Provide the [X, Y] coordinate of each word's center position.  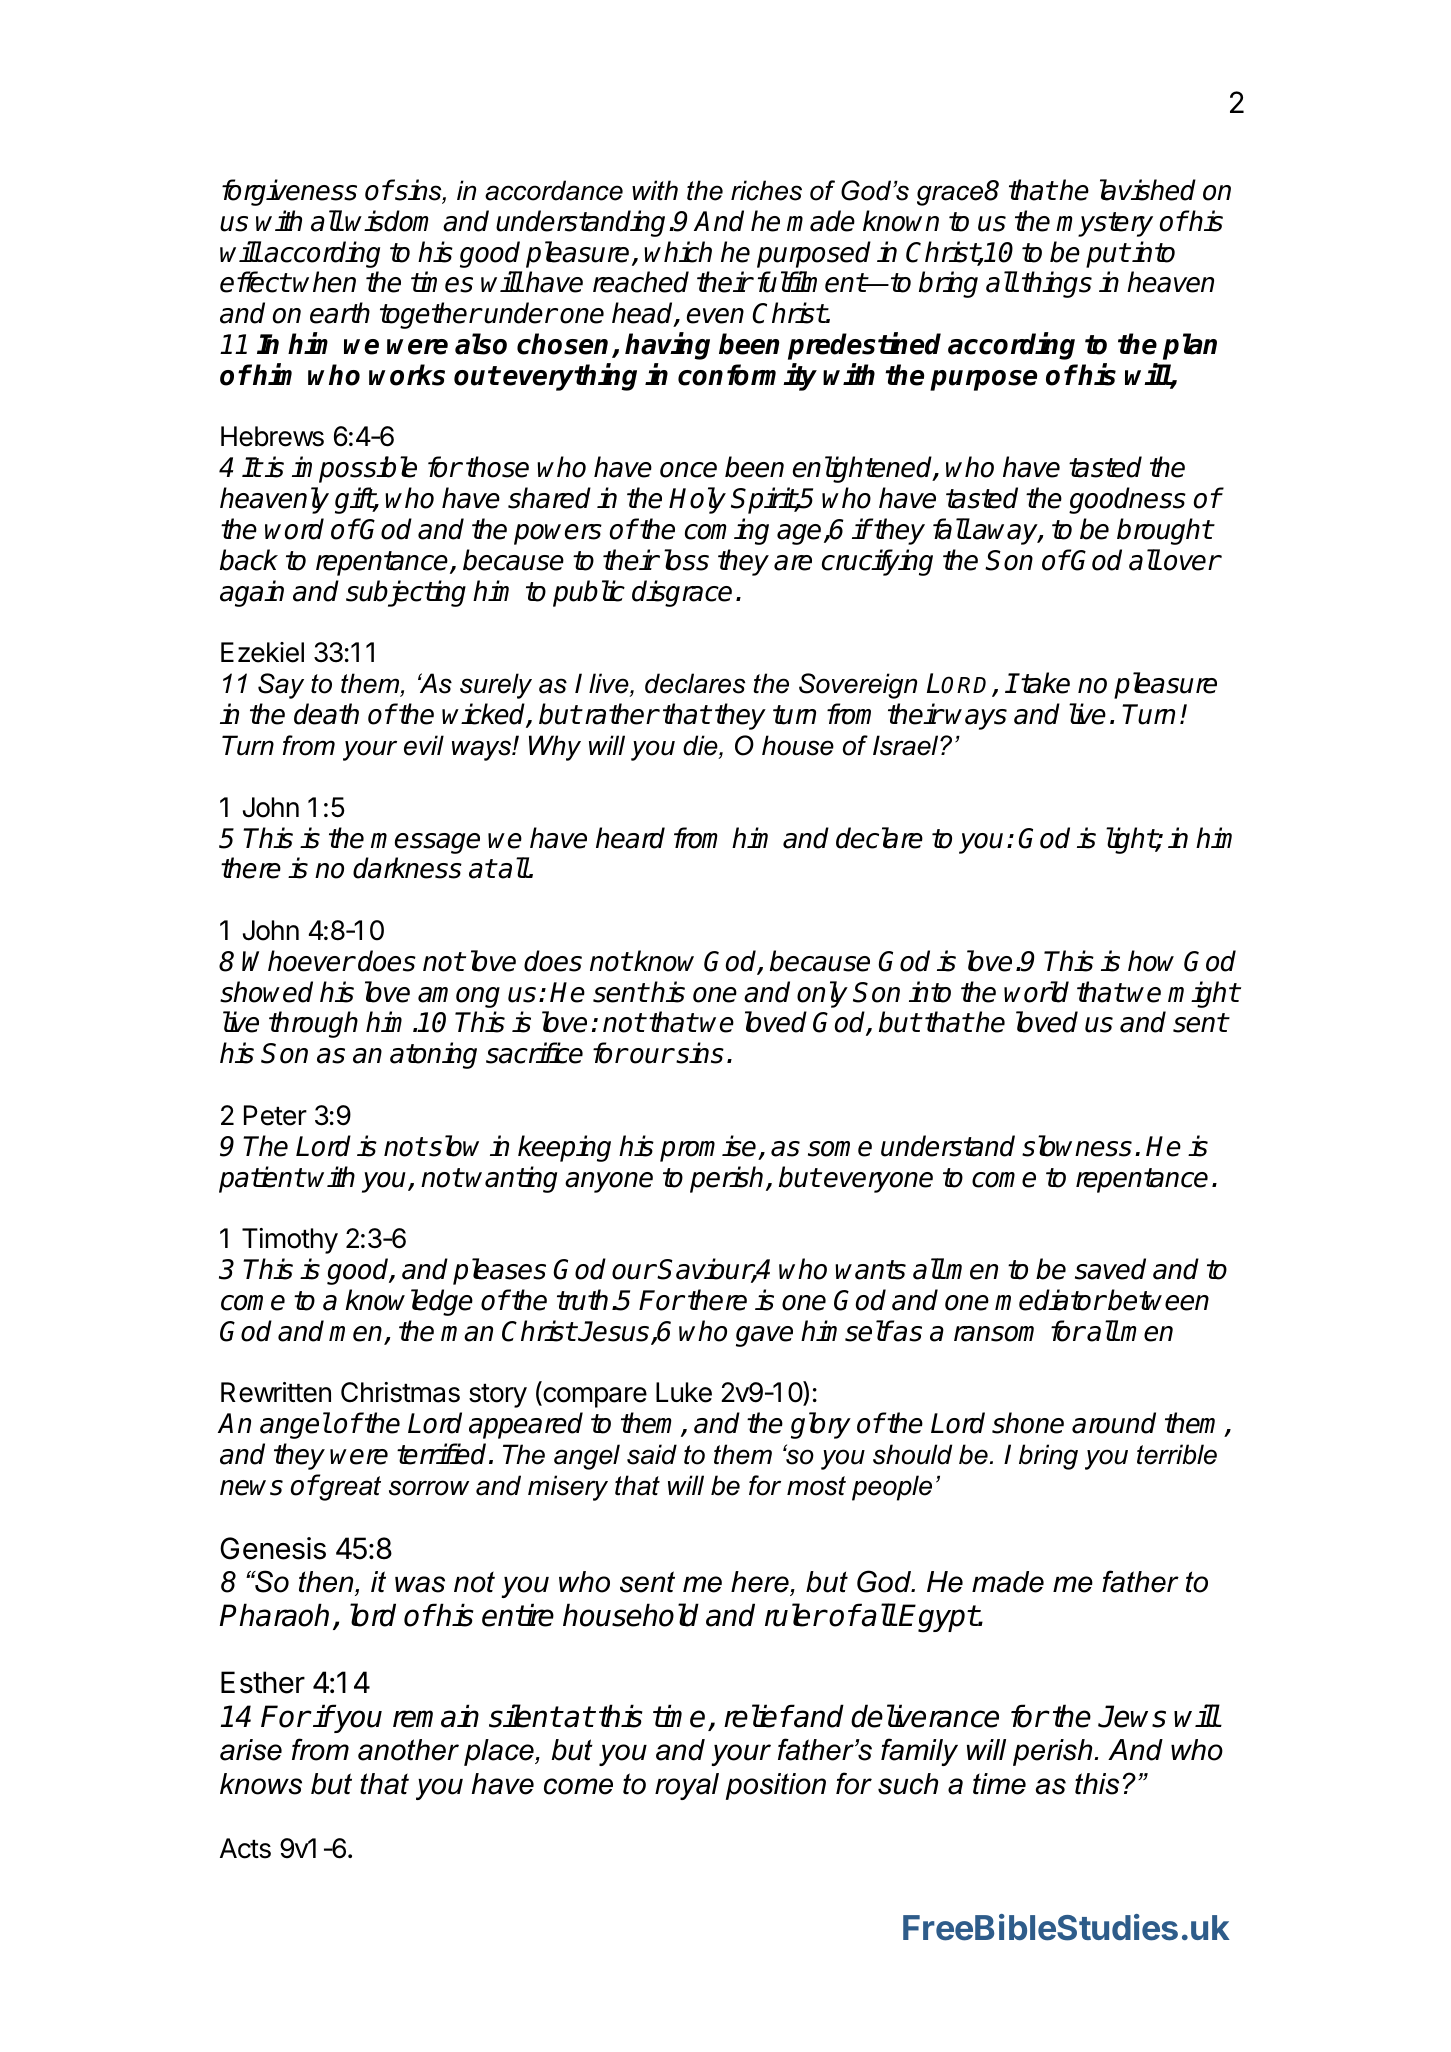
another [408, 1750]
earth [340, 313]
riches [766, 190]
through [313, 1024]
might [1203, 994]
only [822, 994]
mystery [1104, 224]
